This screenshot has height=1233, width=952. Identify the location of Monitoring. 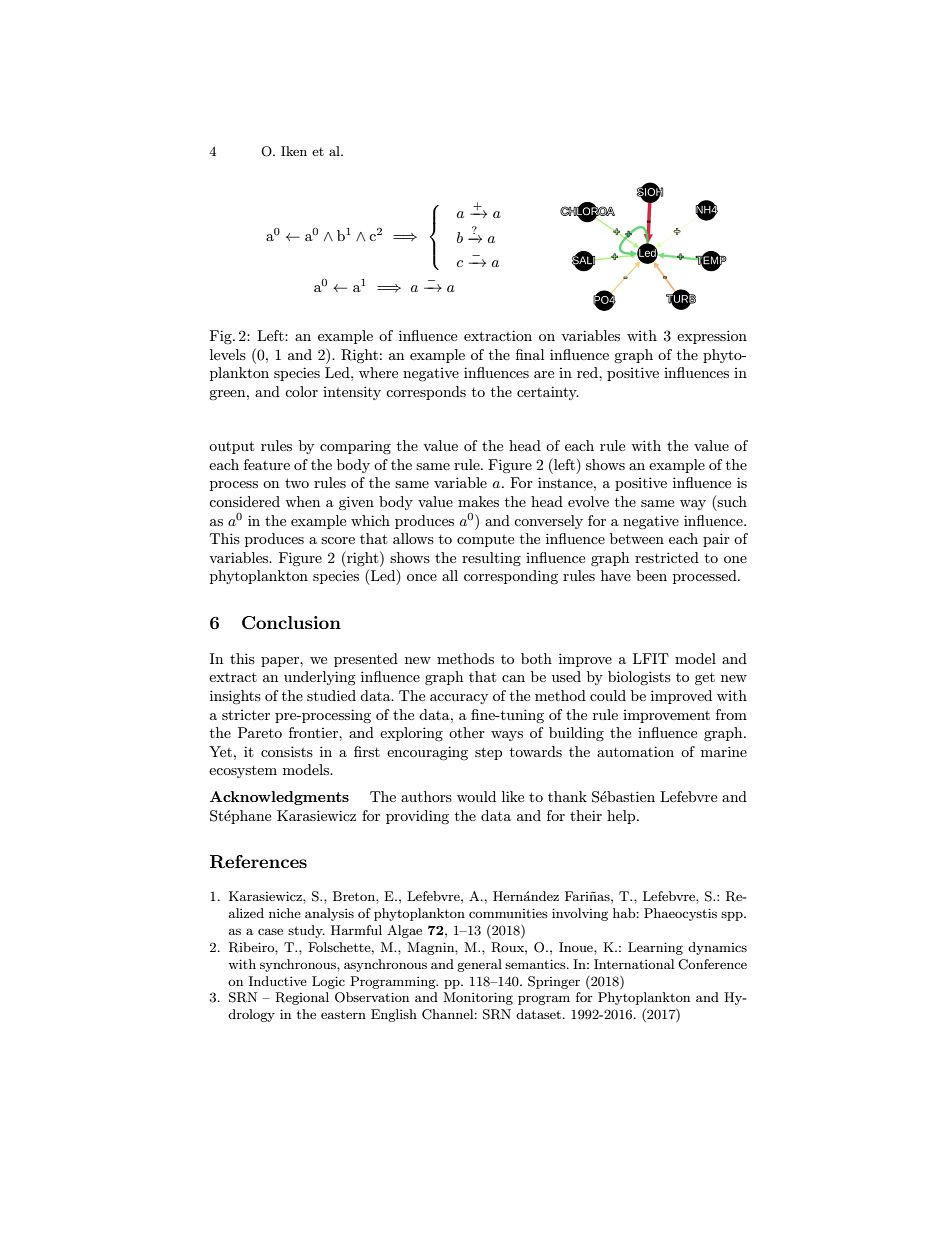
(478, 998).
